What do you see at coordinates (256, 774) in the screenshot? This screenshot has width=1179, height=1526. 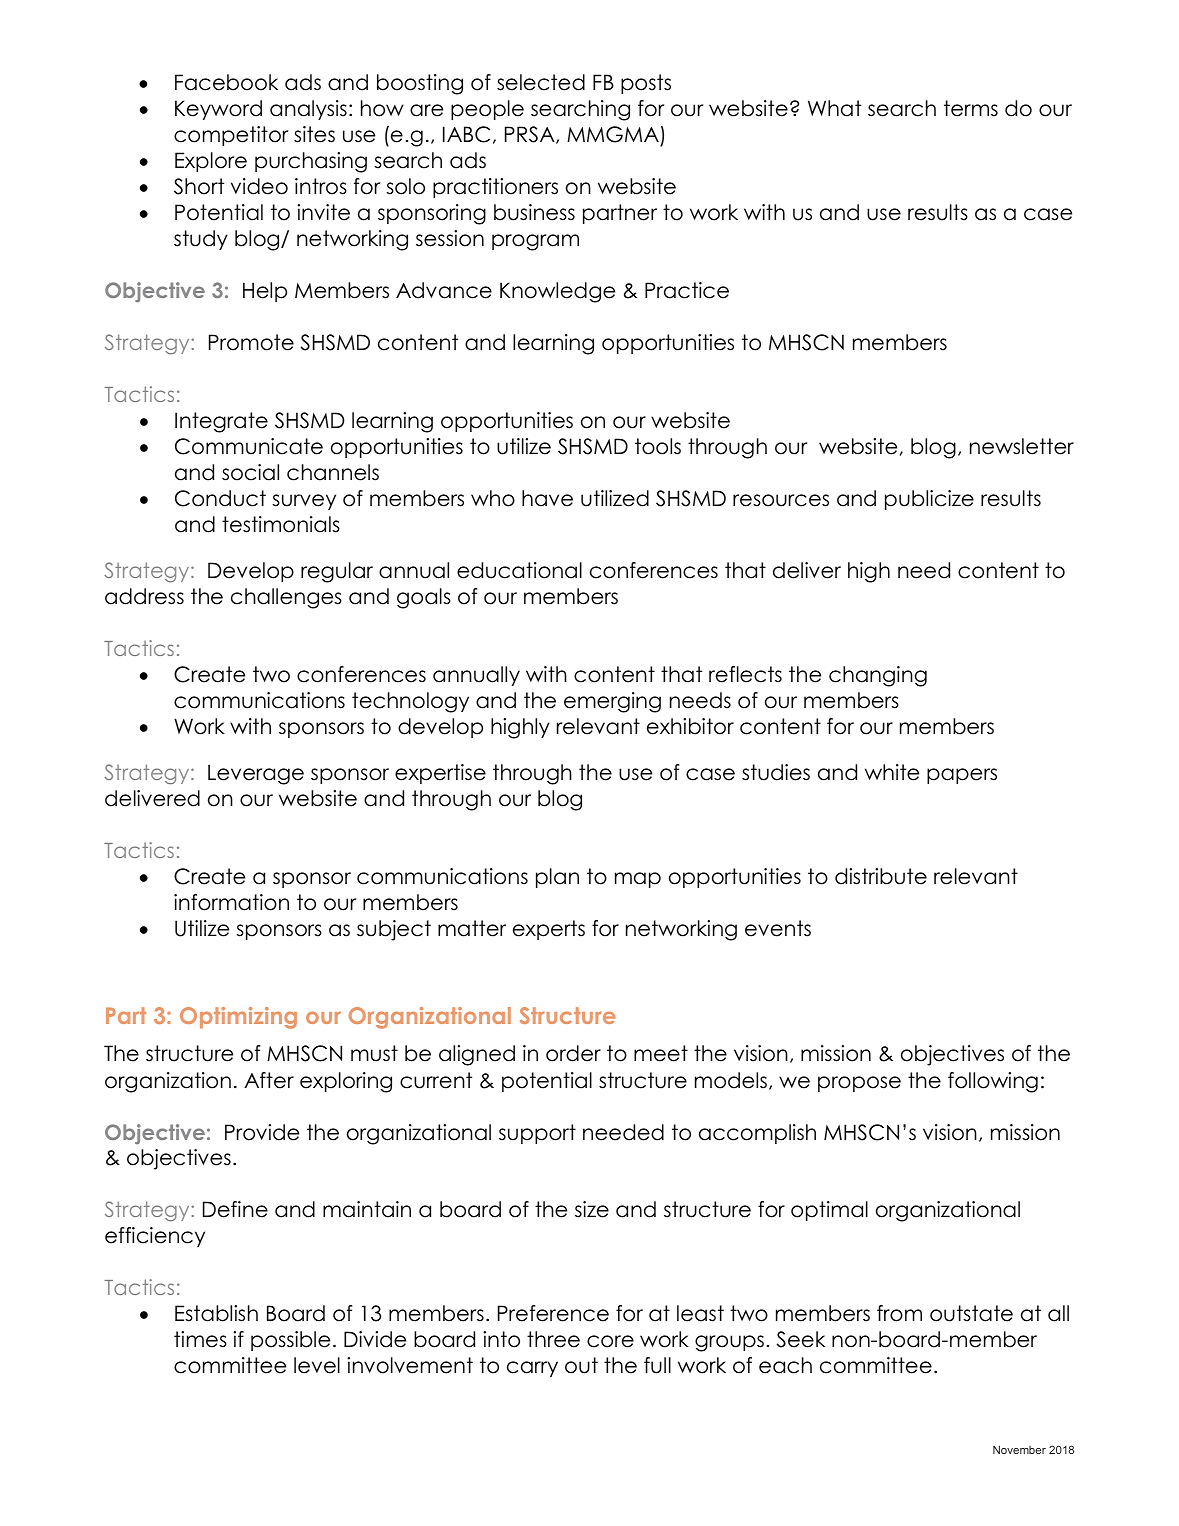 I see `Leverage` at bounding box center [256, 774].
